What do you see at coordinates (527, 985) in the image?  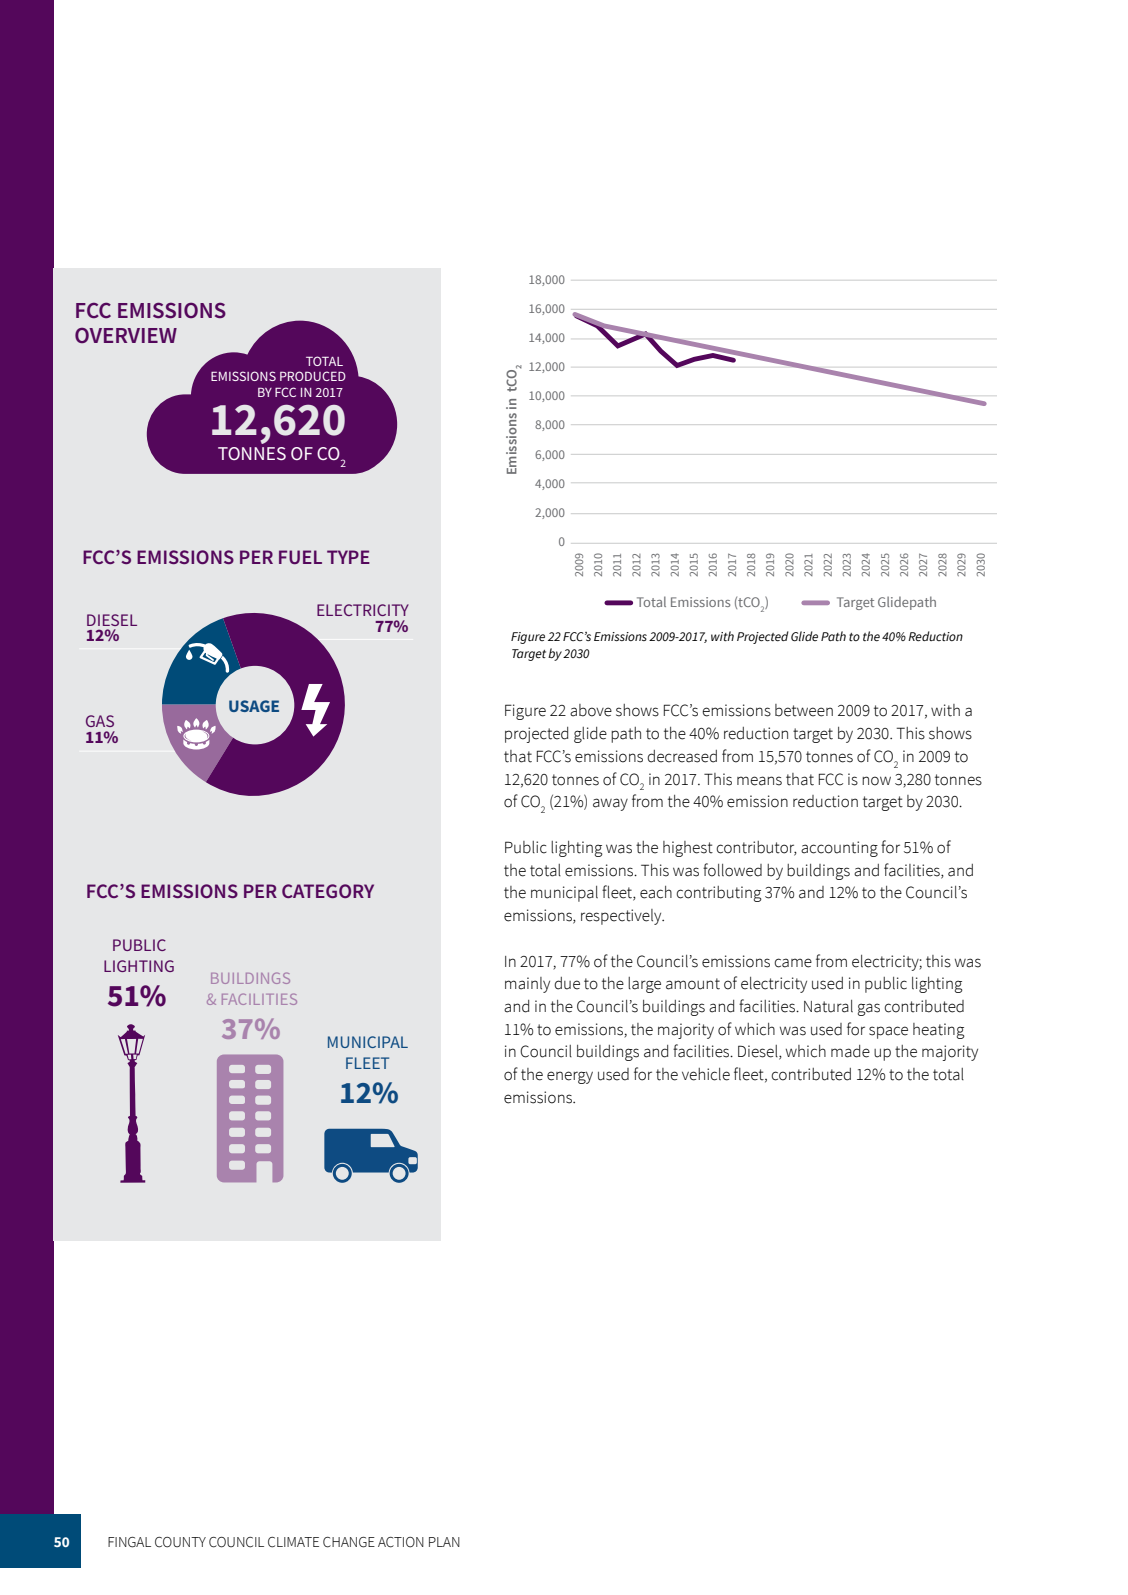 I see `mainly` at bounding box center [527, 985].
